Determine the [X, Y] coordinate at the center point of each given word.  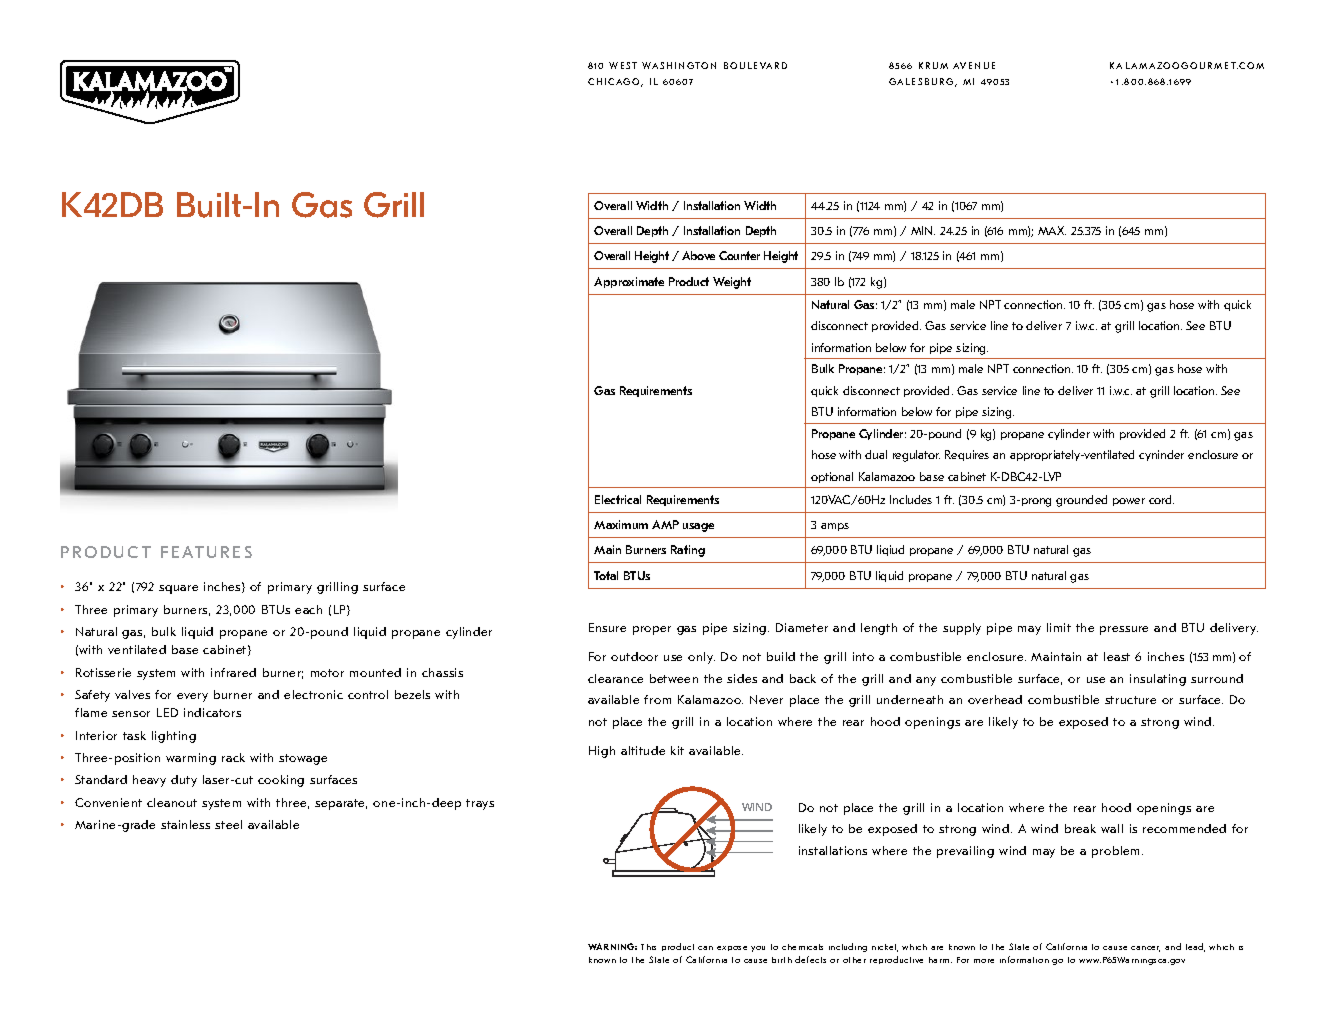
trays [480, 804]
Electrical [618, 499]
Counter [739, 255]
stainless [185, 824]
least [1117, 656]
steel [228, 824]
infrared [233, 672]
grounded [1081, 501]
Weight [732, 283]
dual [876, 454]
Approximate [629, 282]
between [674, 678]
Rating [688, 551]
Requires [967, 455]
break [1080, 828]
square [178, 589]
